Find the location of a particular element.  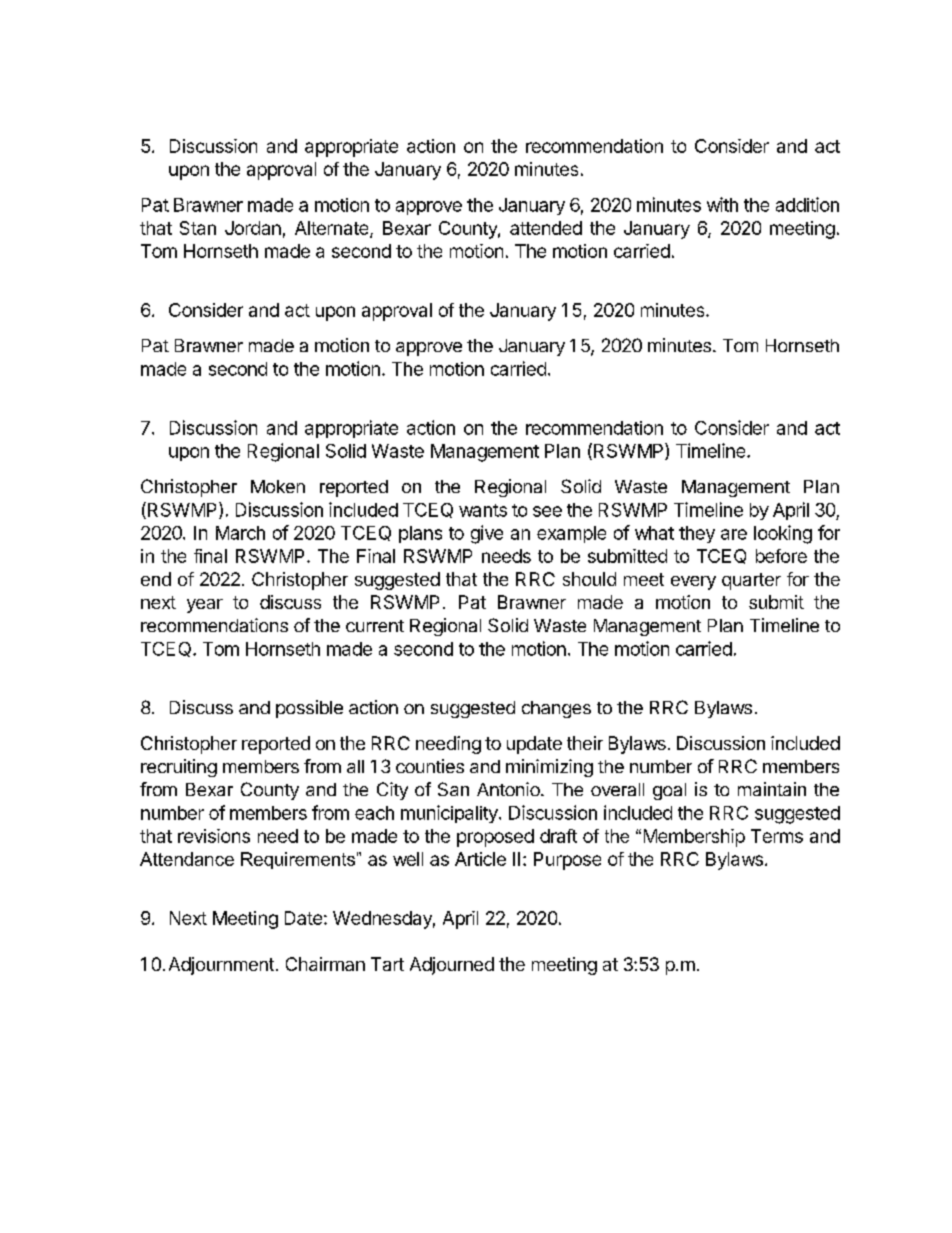

attended is located at coordinates (546, 228).
